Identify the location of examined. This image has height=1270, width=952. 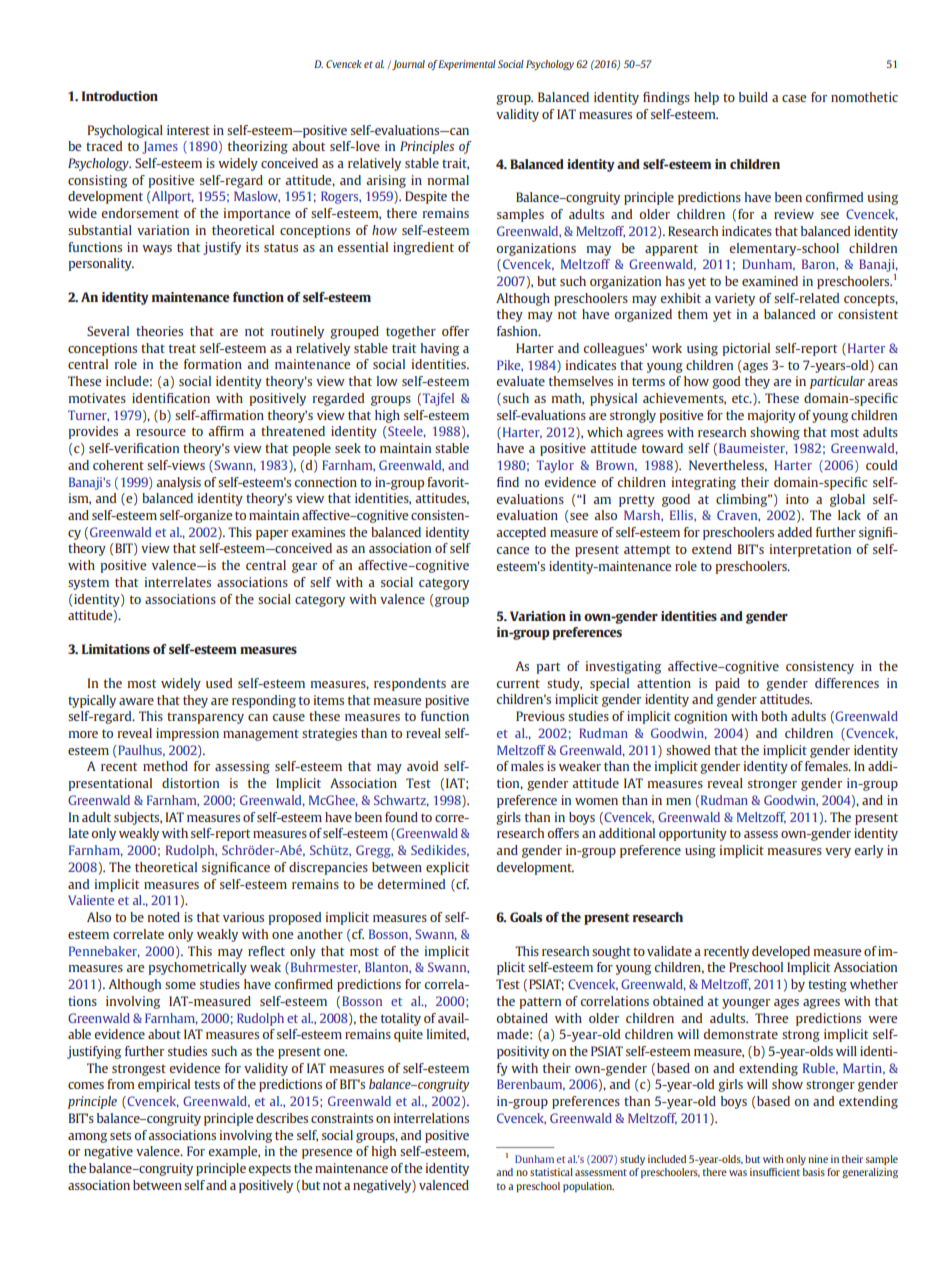
(770, 281).
